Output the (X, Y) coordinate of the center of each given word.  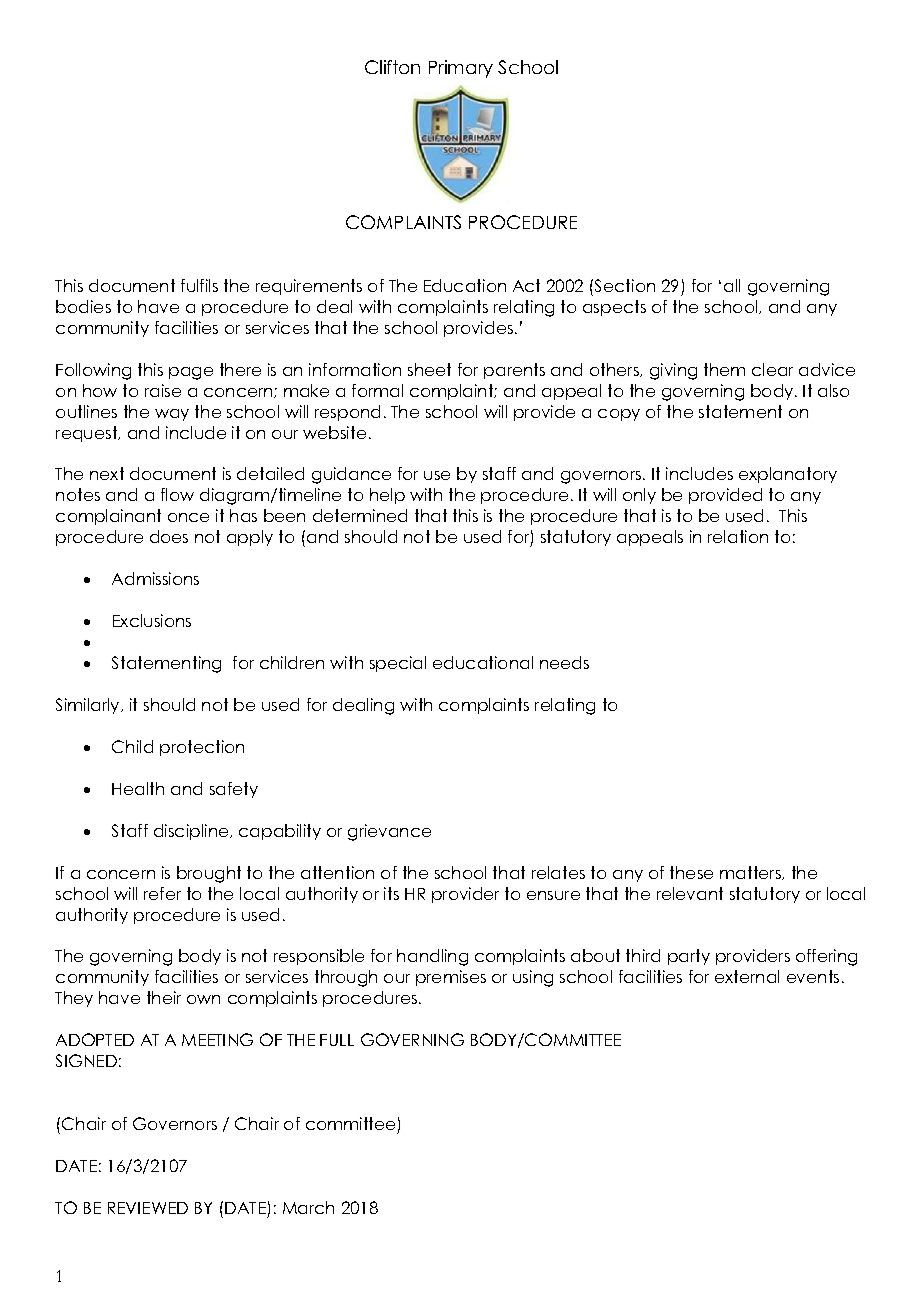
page (191, 373)
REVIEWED (148, 1208)
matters (751, 873)
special (398, 664)
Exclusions (152, 620)
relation (738, 536)
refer (162, 893)
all (732, 285)
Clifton (392, 67)
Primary (461, 69)
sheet (429, 369)
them (724, 369)
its (391, 893)
